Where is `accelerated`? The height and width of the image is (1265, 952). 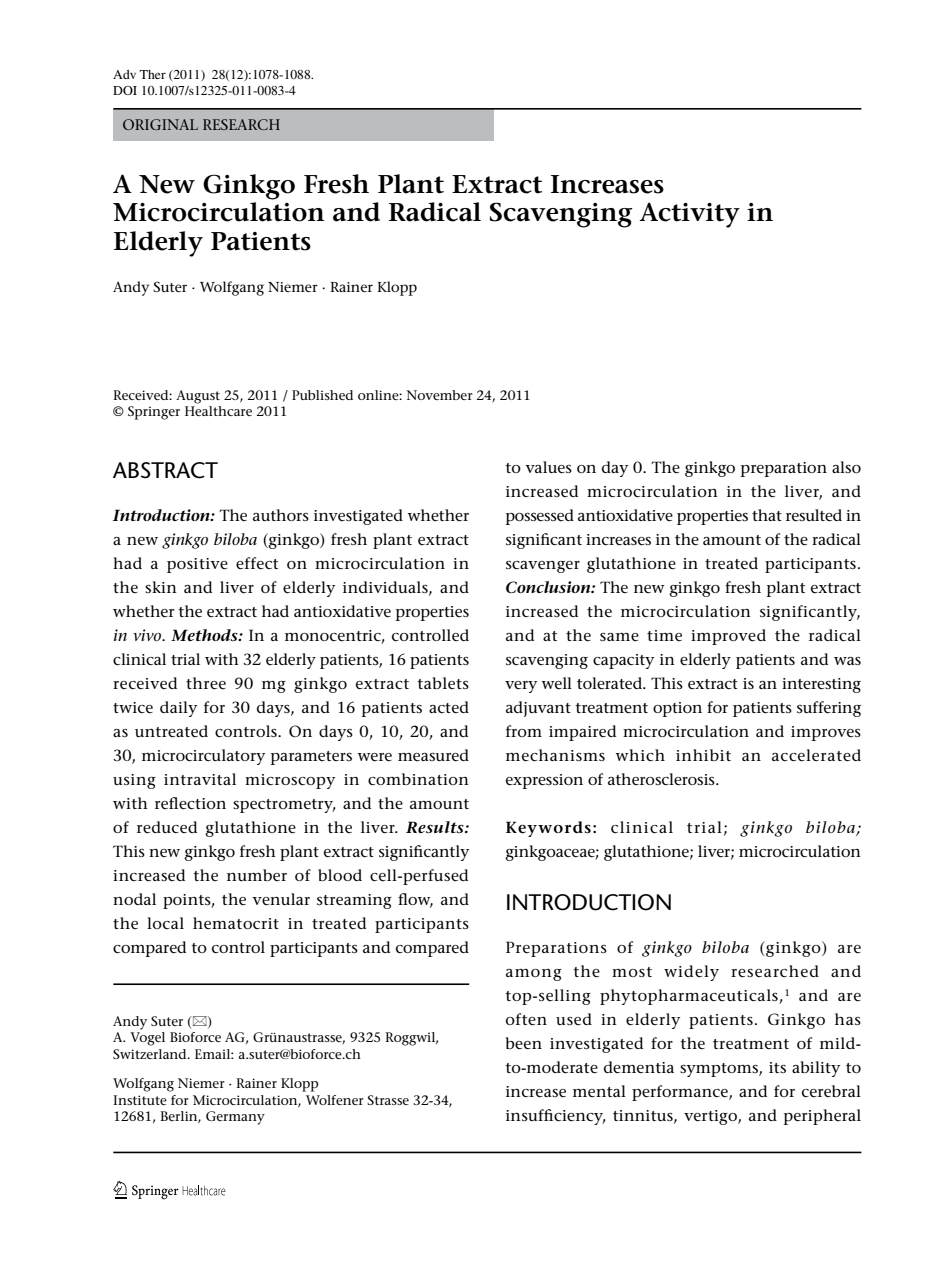 accelerated is located at coordinates (816, 755).
